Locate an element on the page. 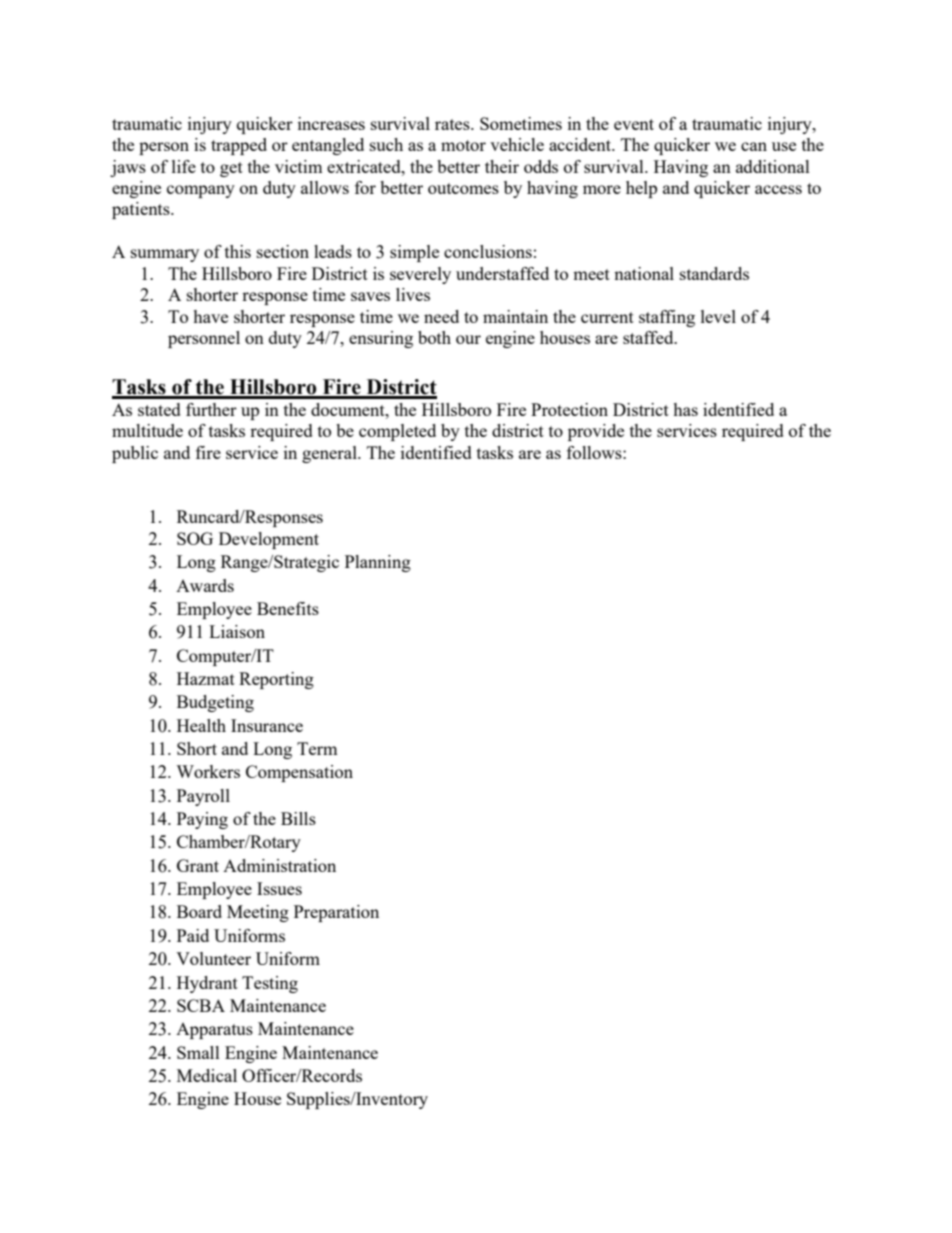 This document has width=952, height=1233. Testing is located at coordinates (270, 984).
